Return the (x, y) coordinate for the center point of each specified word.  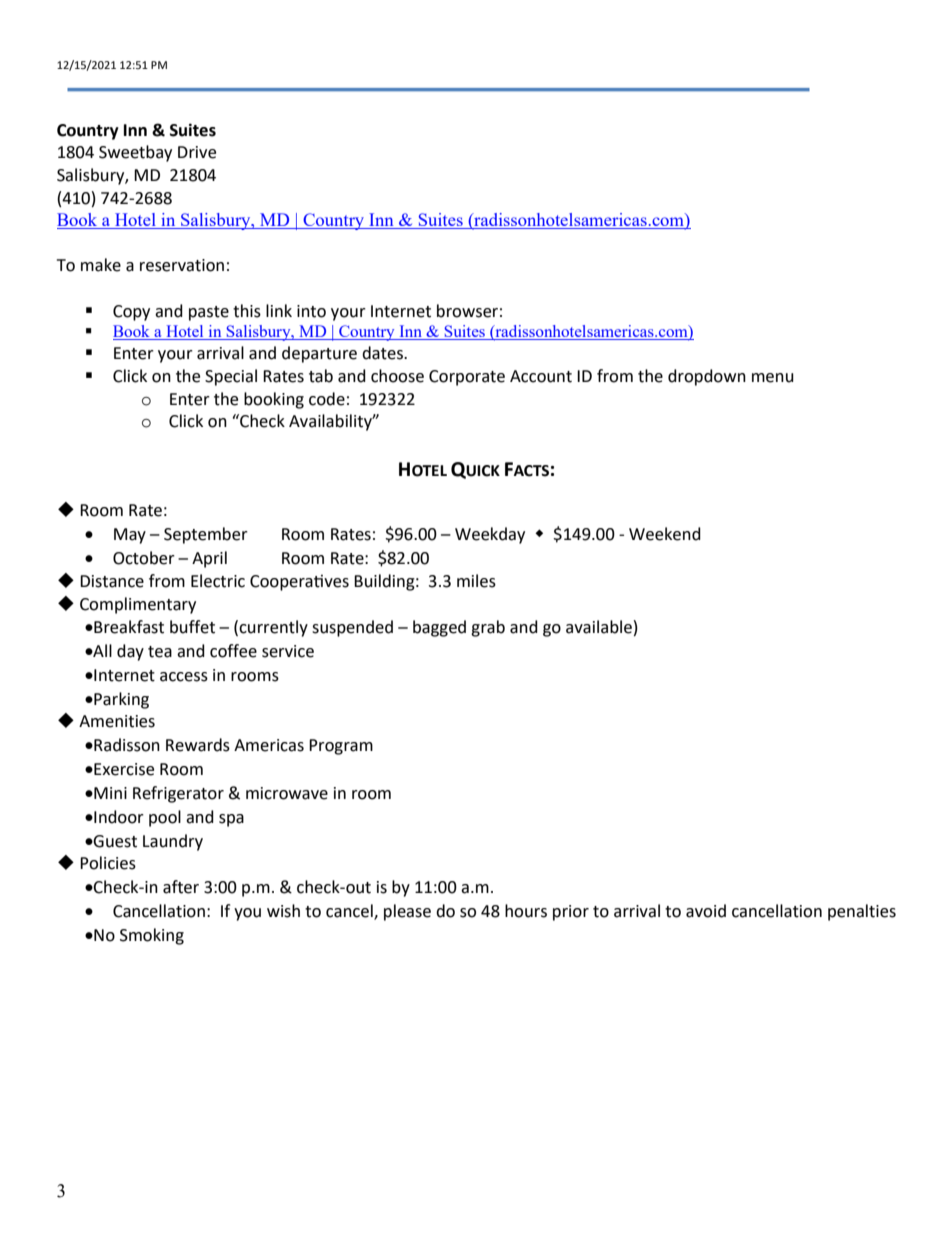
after (181, 887)
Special (231, 377)
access (184, 677)
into (311, 311)
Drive (197, 152)
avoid (706, 911)
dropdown (707, 377)
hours (526, 911)
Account (541, 376)
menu (773, 378)
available (599, 627)
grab (488, 628)
